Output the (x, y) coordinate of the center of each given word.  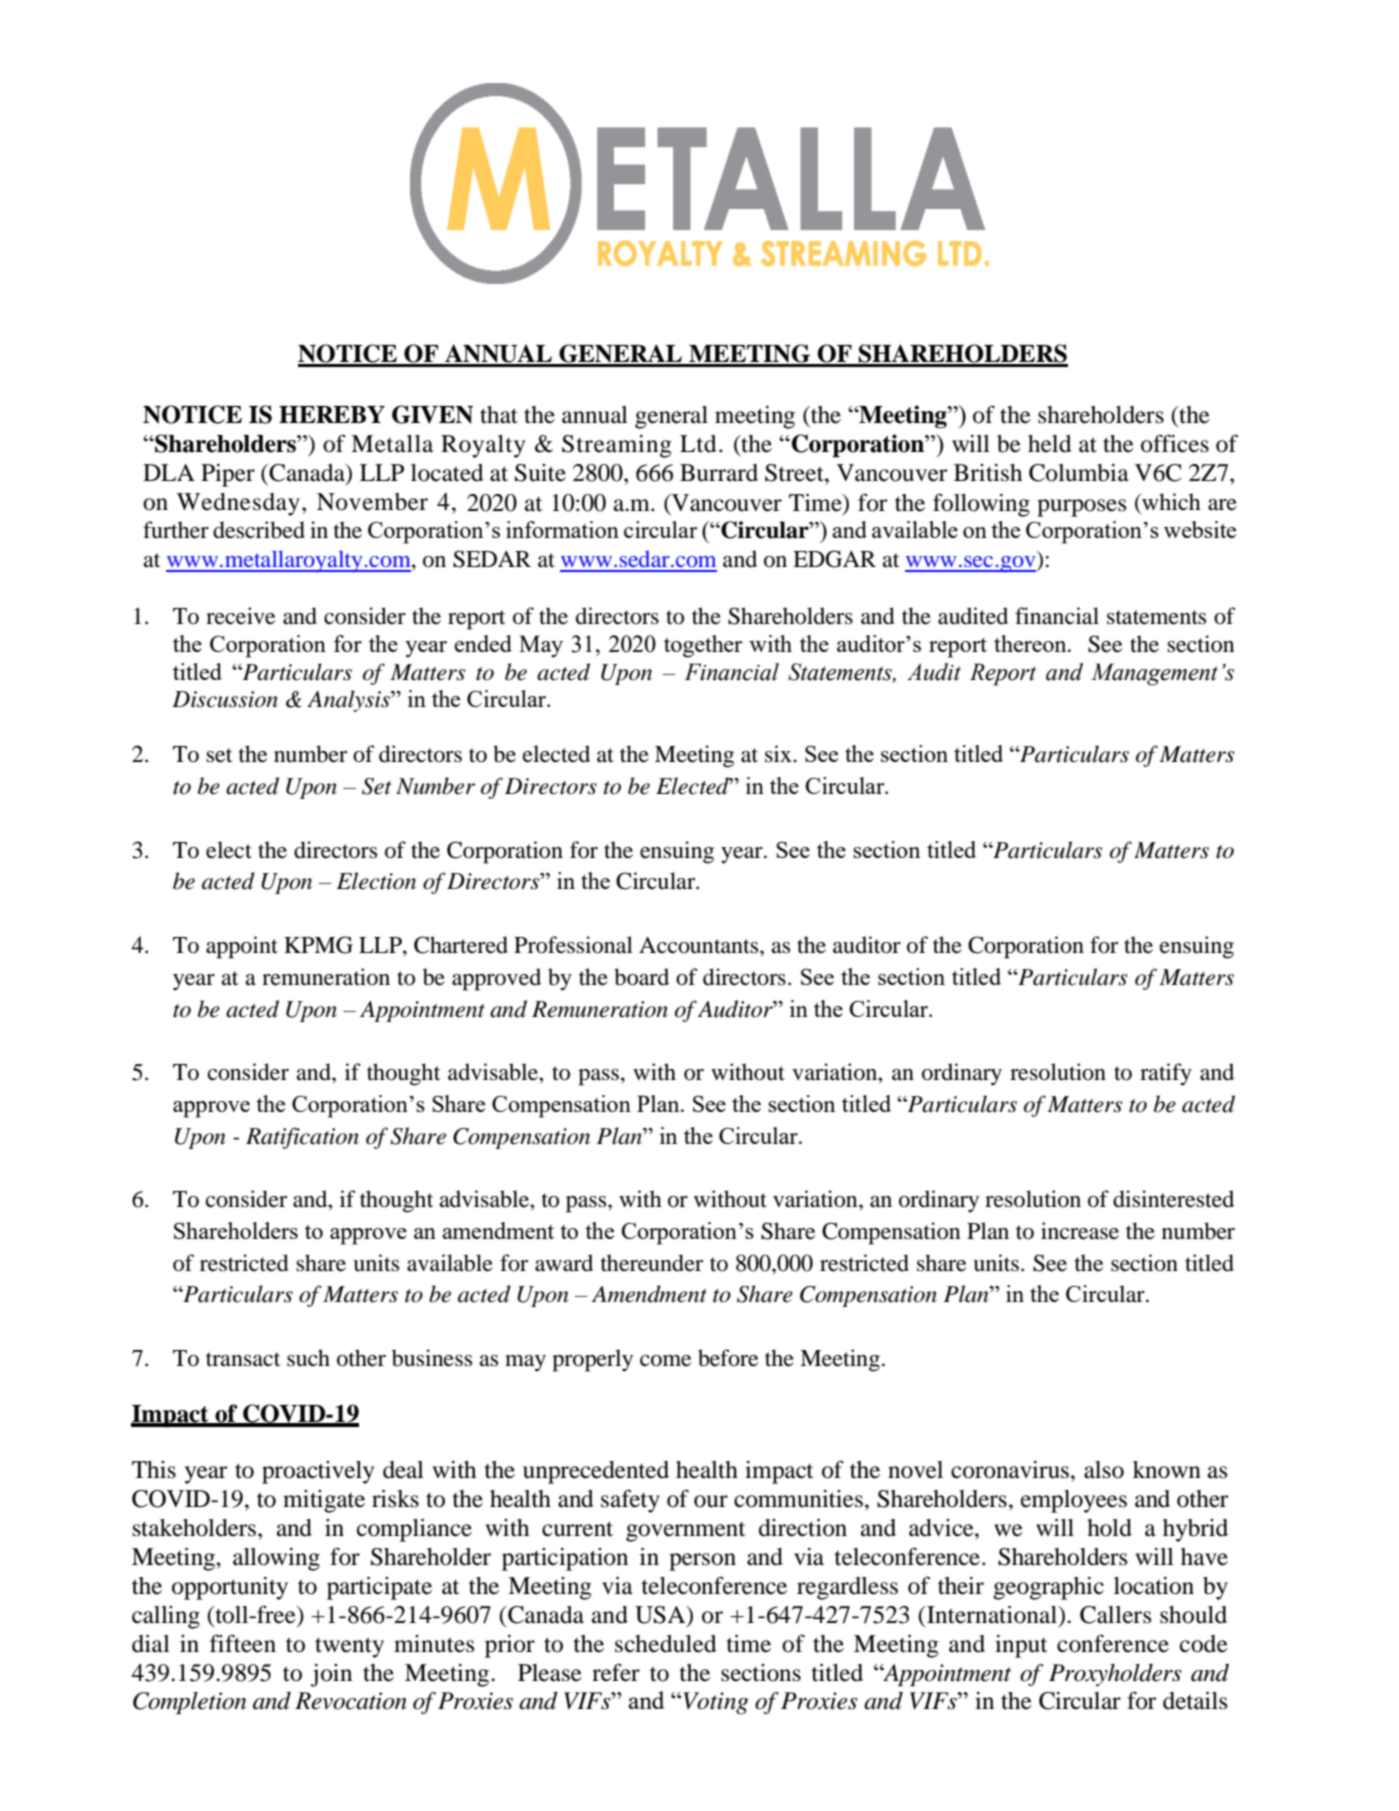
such (308, 1358)
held (1050, 444)
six (779, 754)
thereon (1031, 643)
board (641, 977)
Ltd (698, 444)
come (665, 1361)
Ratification (302, 1138)
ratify (1166, 1074)
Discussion (225, 699)
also (1104, 1470)
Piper (228, 475)
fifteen (243, 1643)
